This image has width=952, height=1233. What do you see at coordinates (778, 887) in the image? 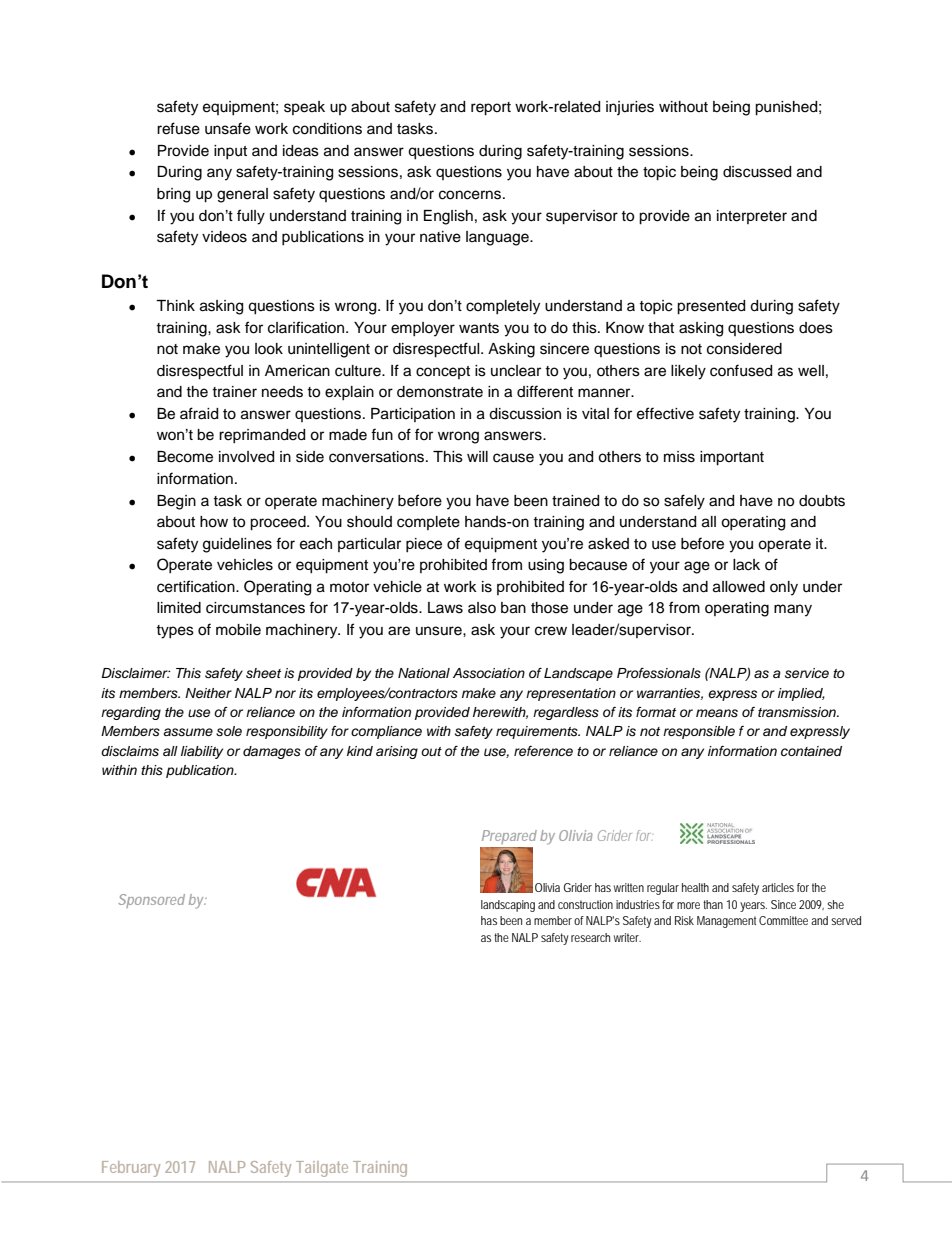
I see `articles` at bounding box center [778, 887].
